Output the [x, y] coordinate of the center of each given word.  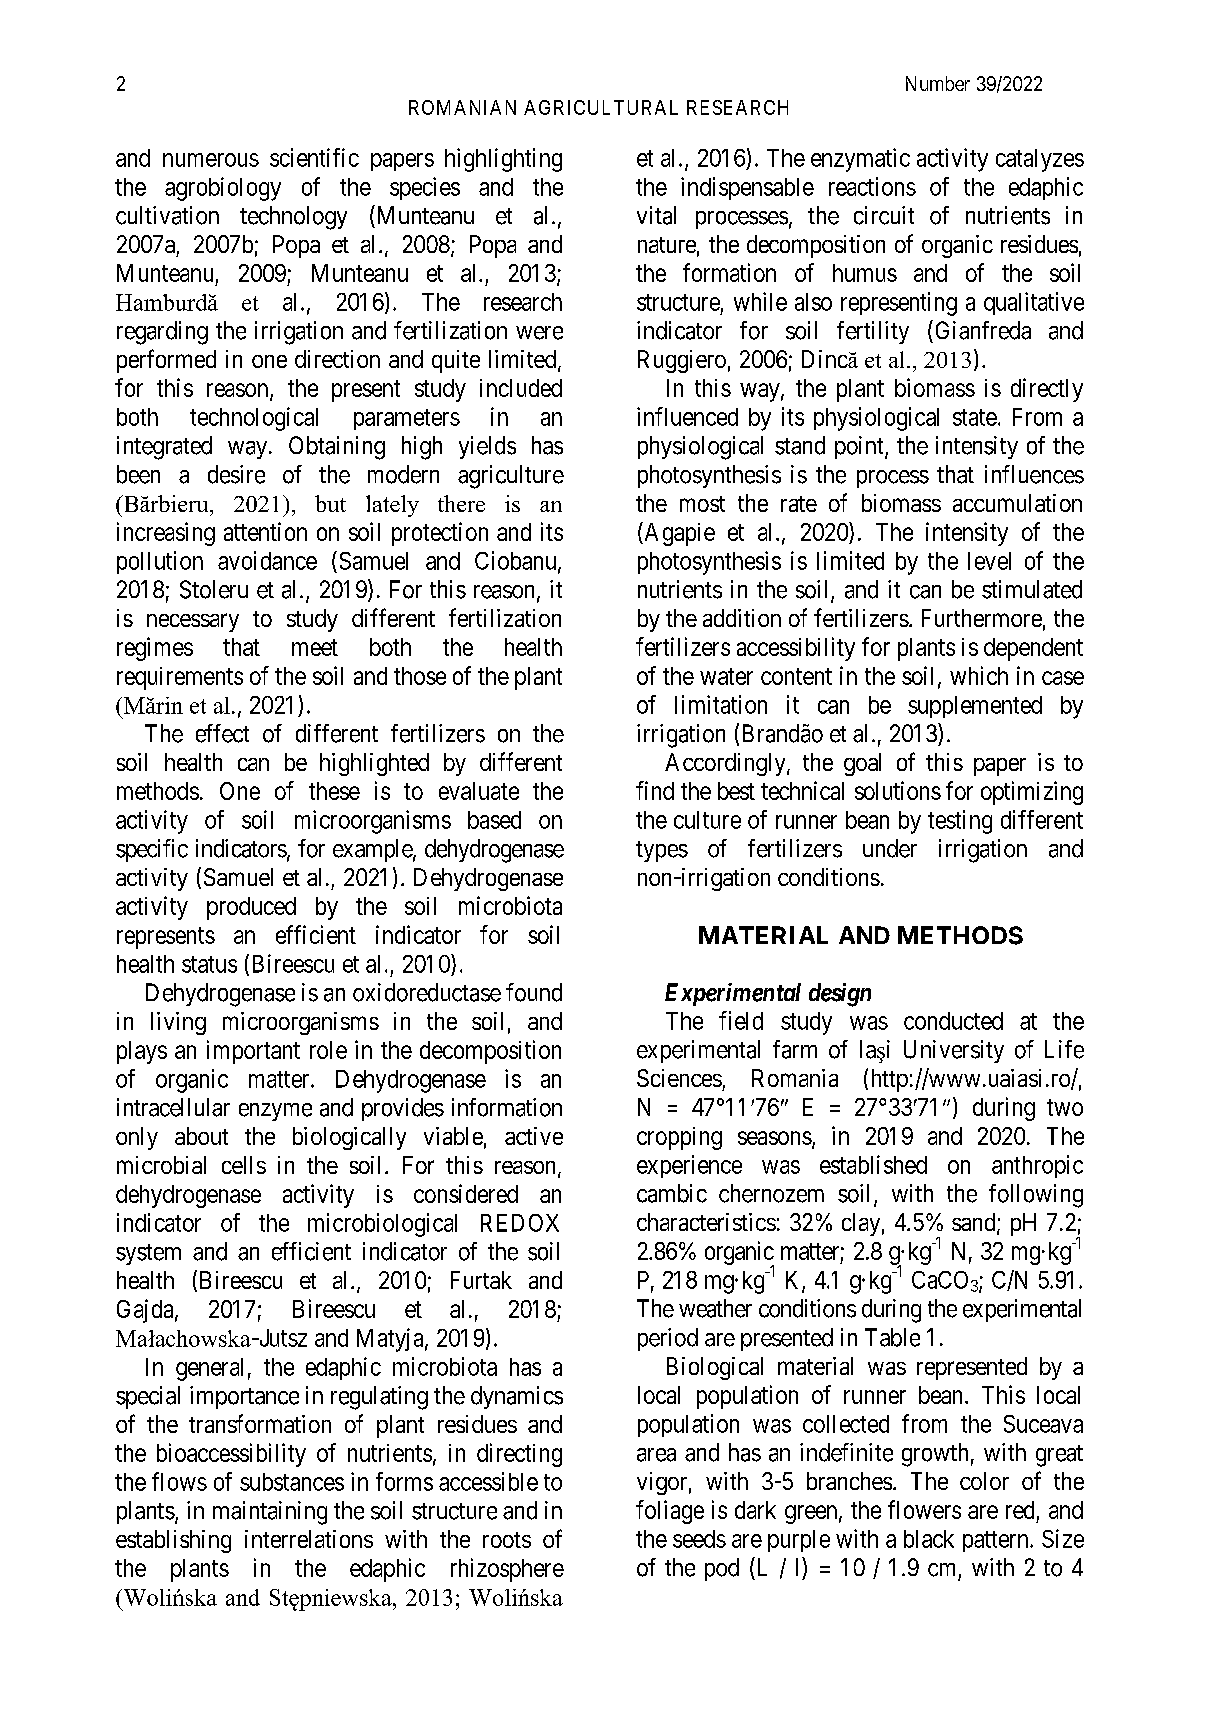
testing [960, 822]
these [334, 791]
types [662, 851]
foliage [670, 1512]
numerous [211, 160]
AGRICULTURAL [601, 107]
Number [938, 83]
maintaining [270, 1513]
